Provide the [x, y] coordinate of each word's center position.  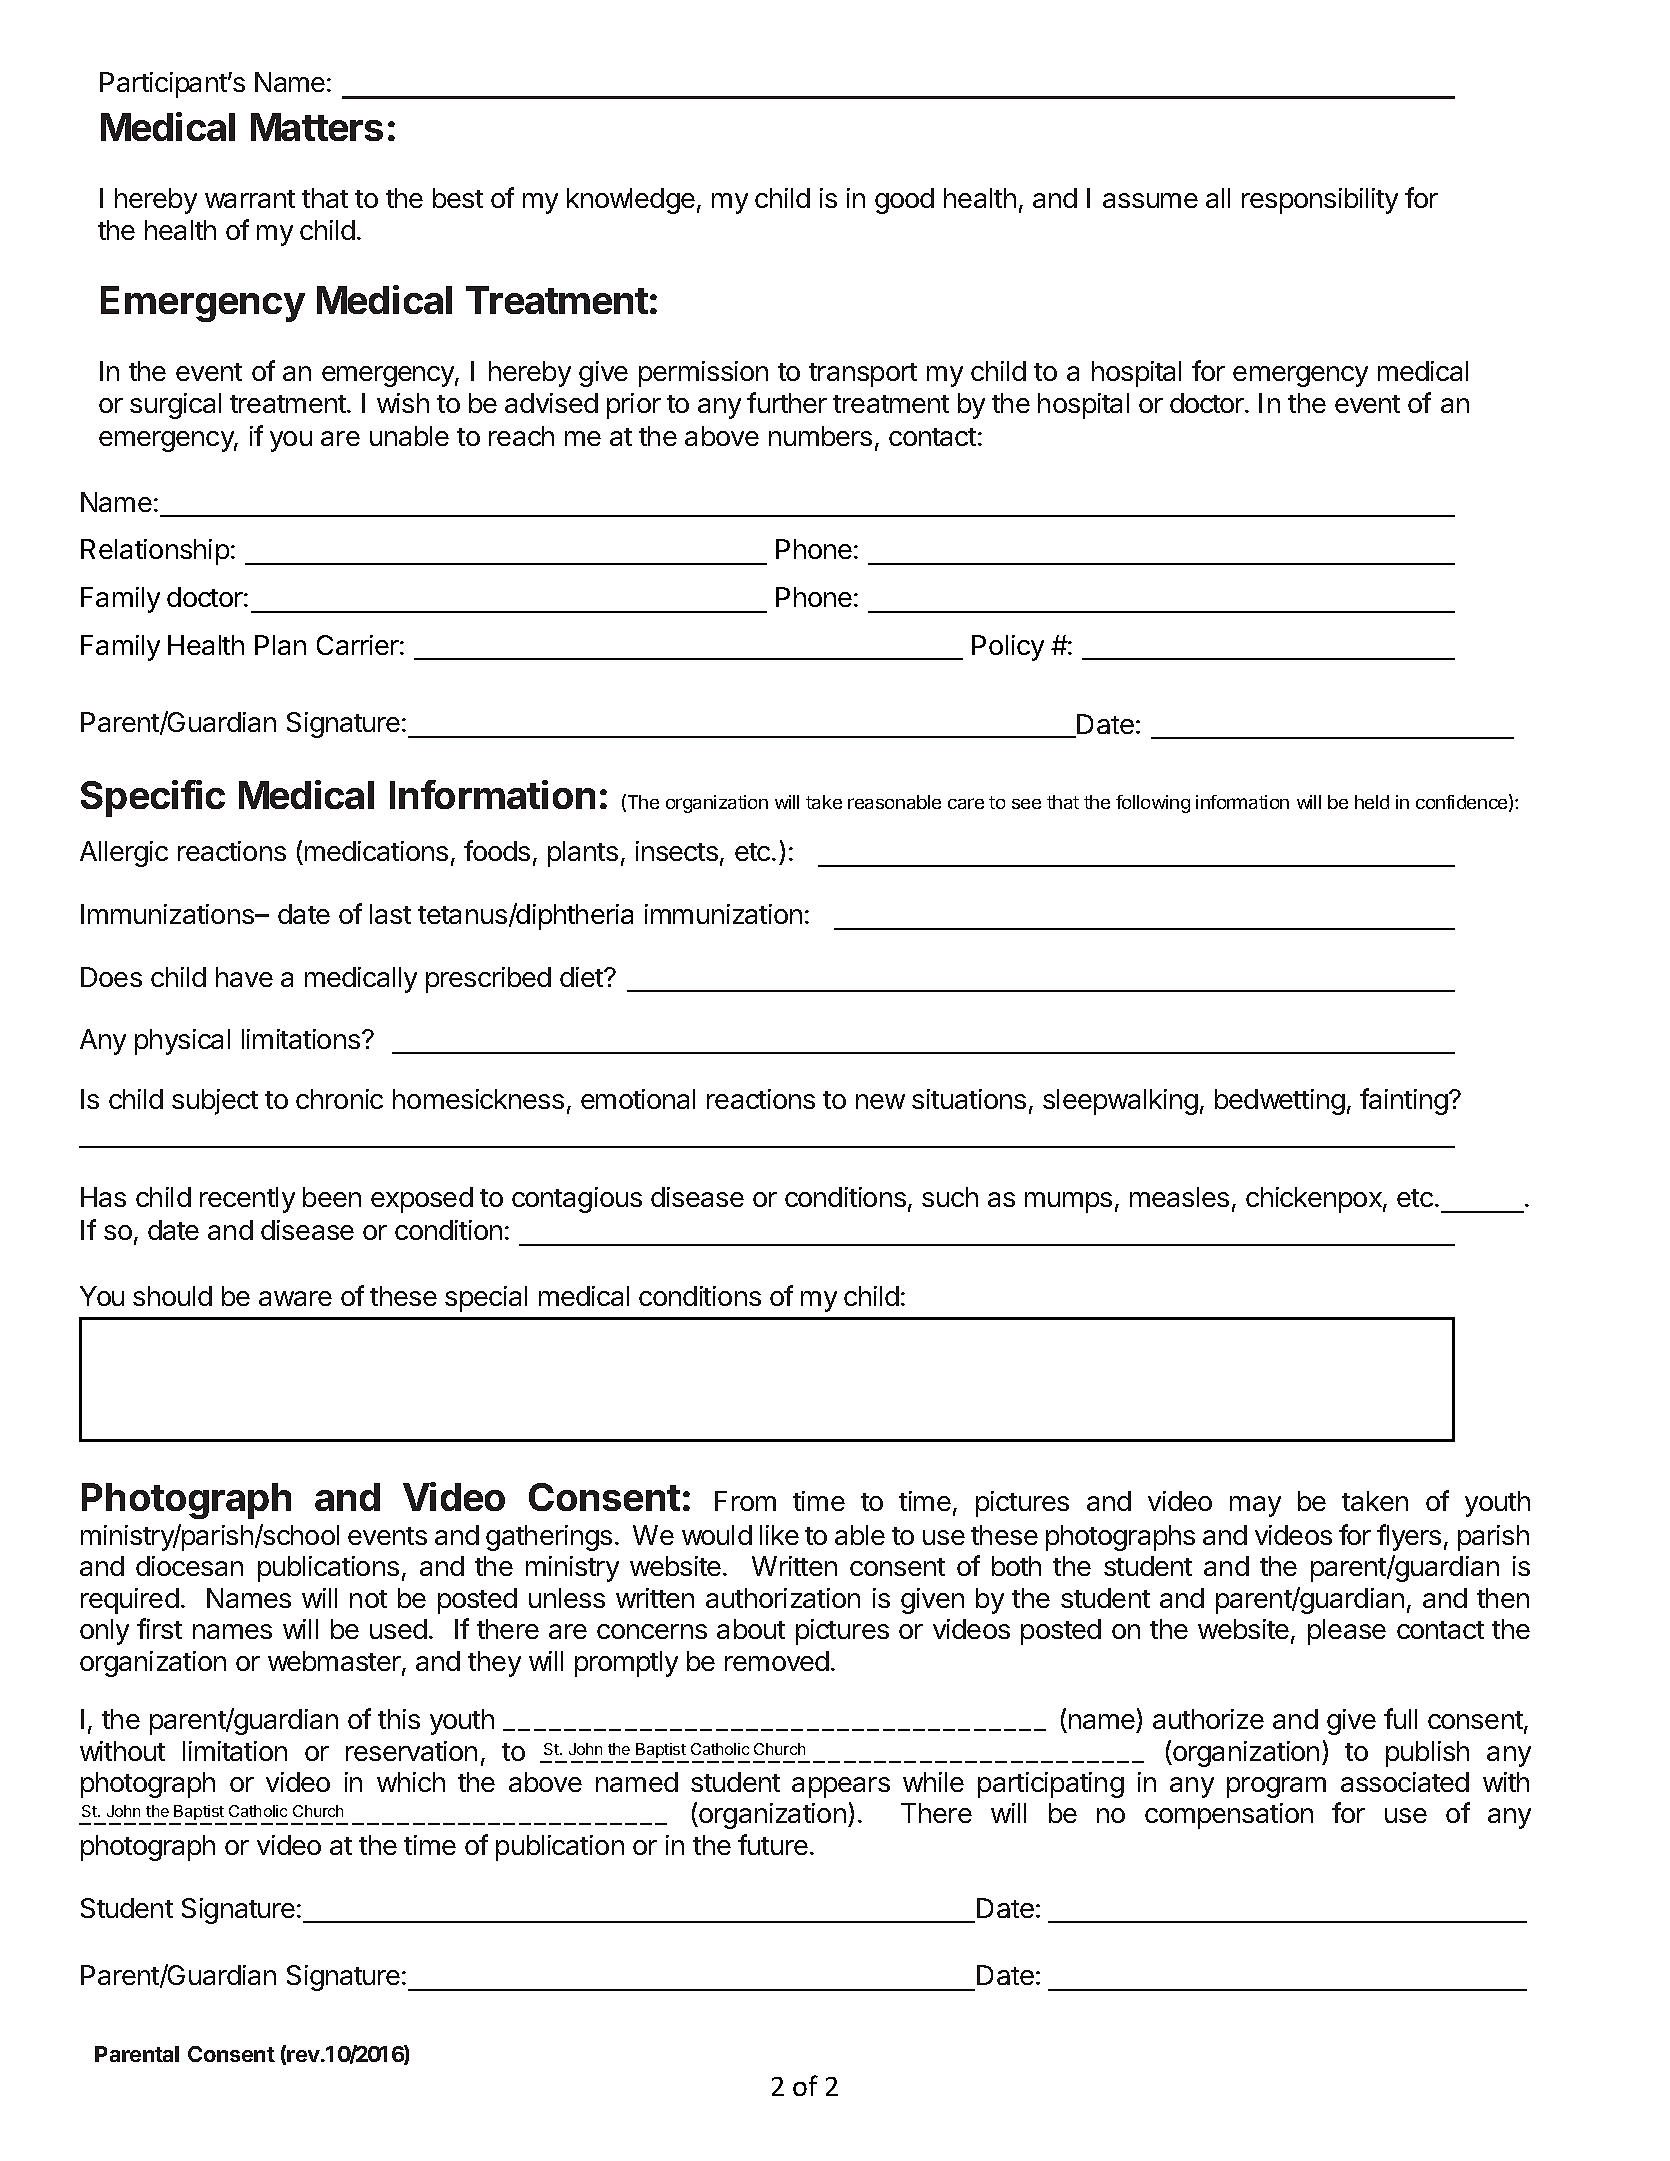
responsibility [1320, 201]
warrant [250, 199]
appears [841, 1787]
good [904, 201]
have [244, 977]
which [411, 1782]
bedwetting [1280, 1102]
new [880, 1101]
